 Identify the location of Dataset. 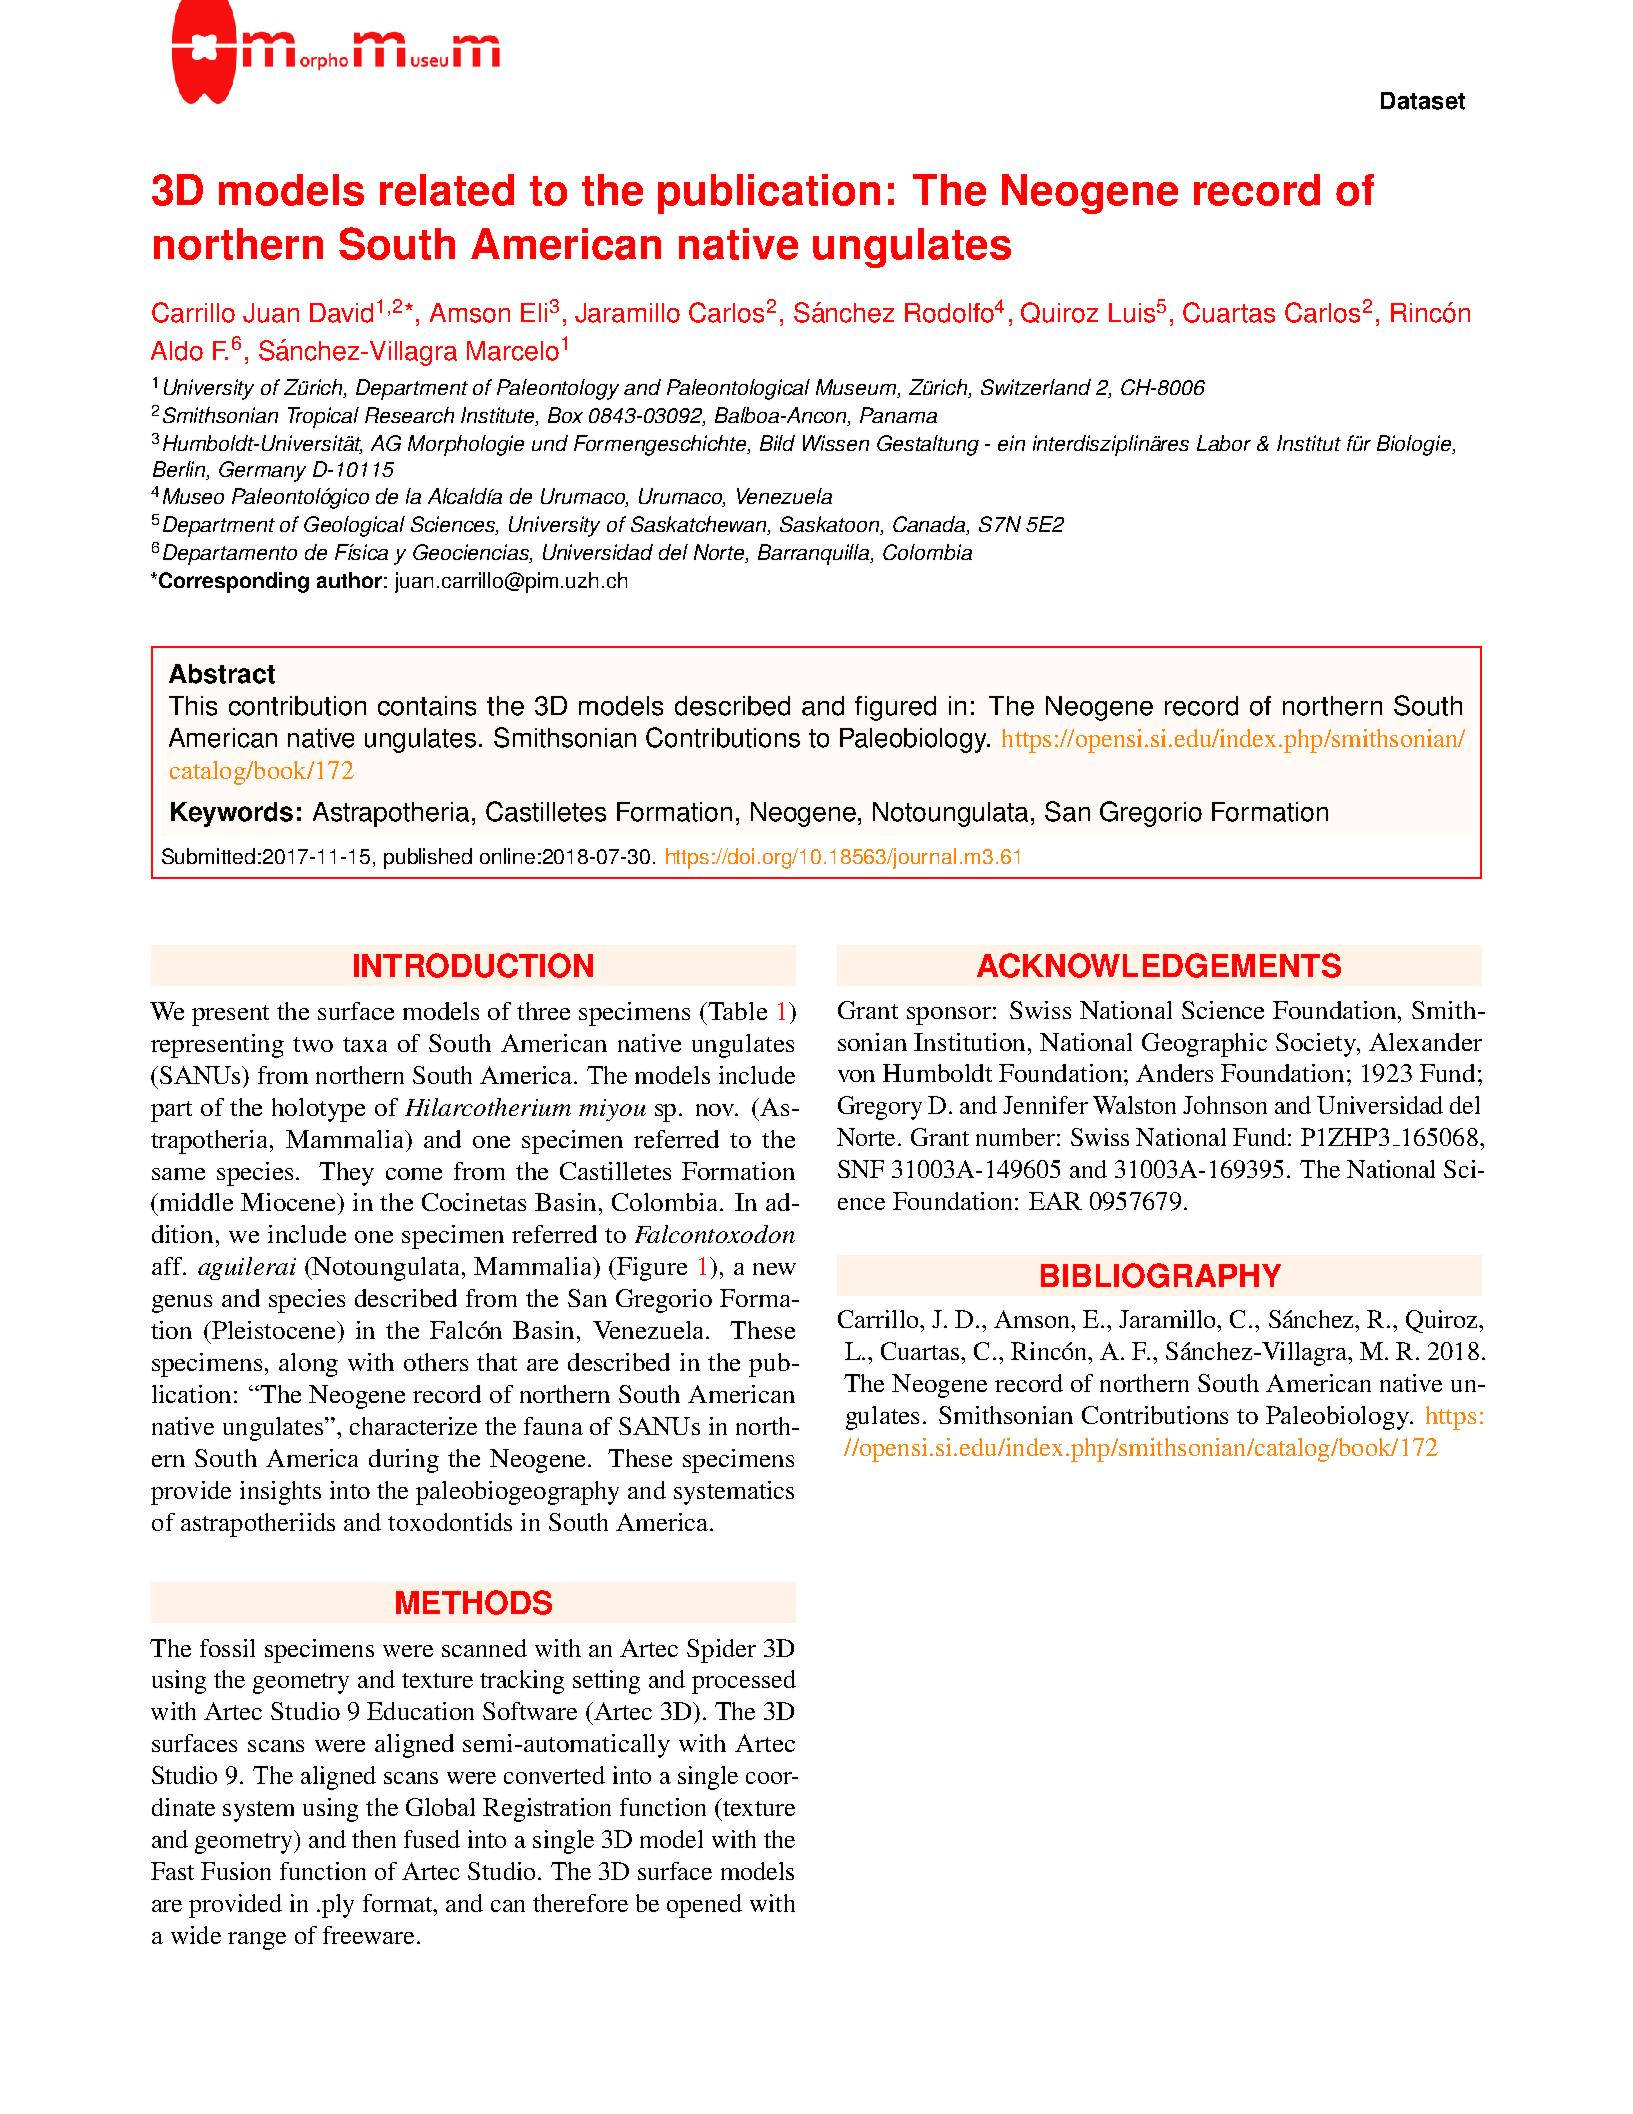
(1423, 101).
